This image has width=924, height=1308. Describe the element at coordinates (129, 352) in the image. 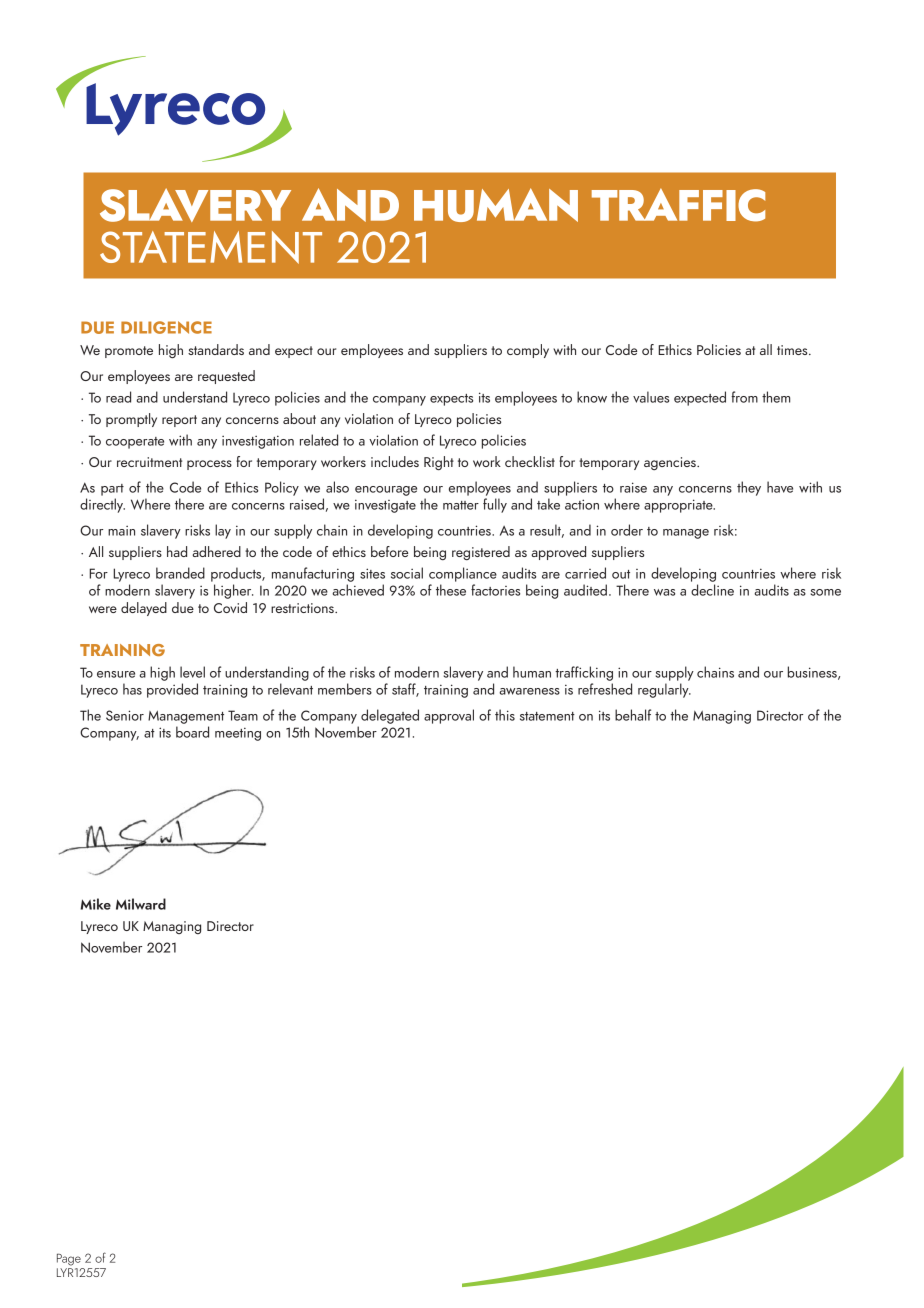

I see `promote` at that location.
